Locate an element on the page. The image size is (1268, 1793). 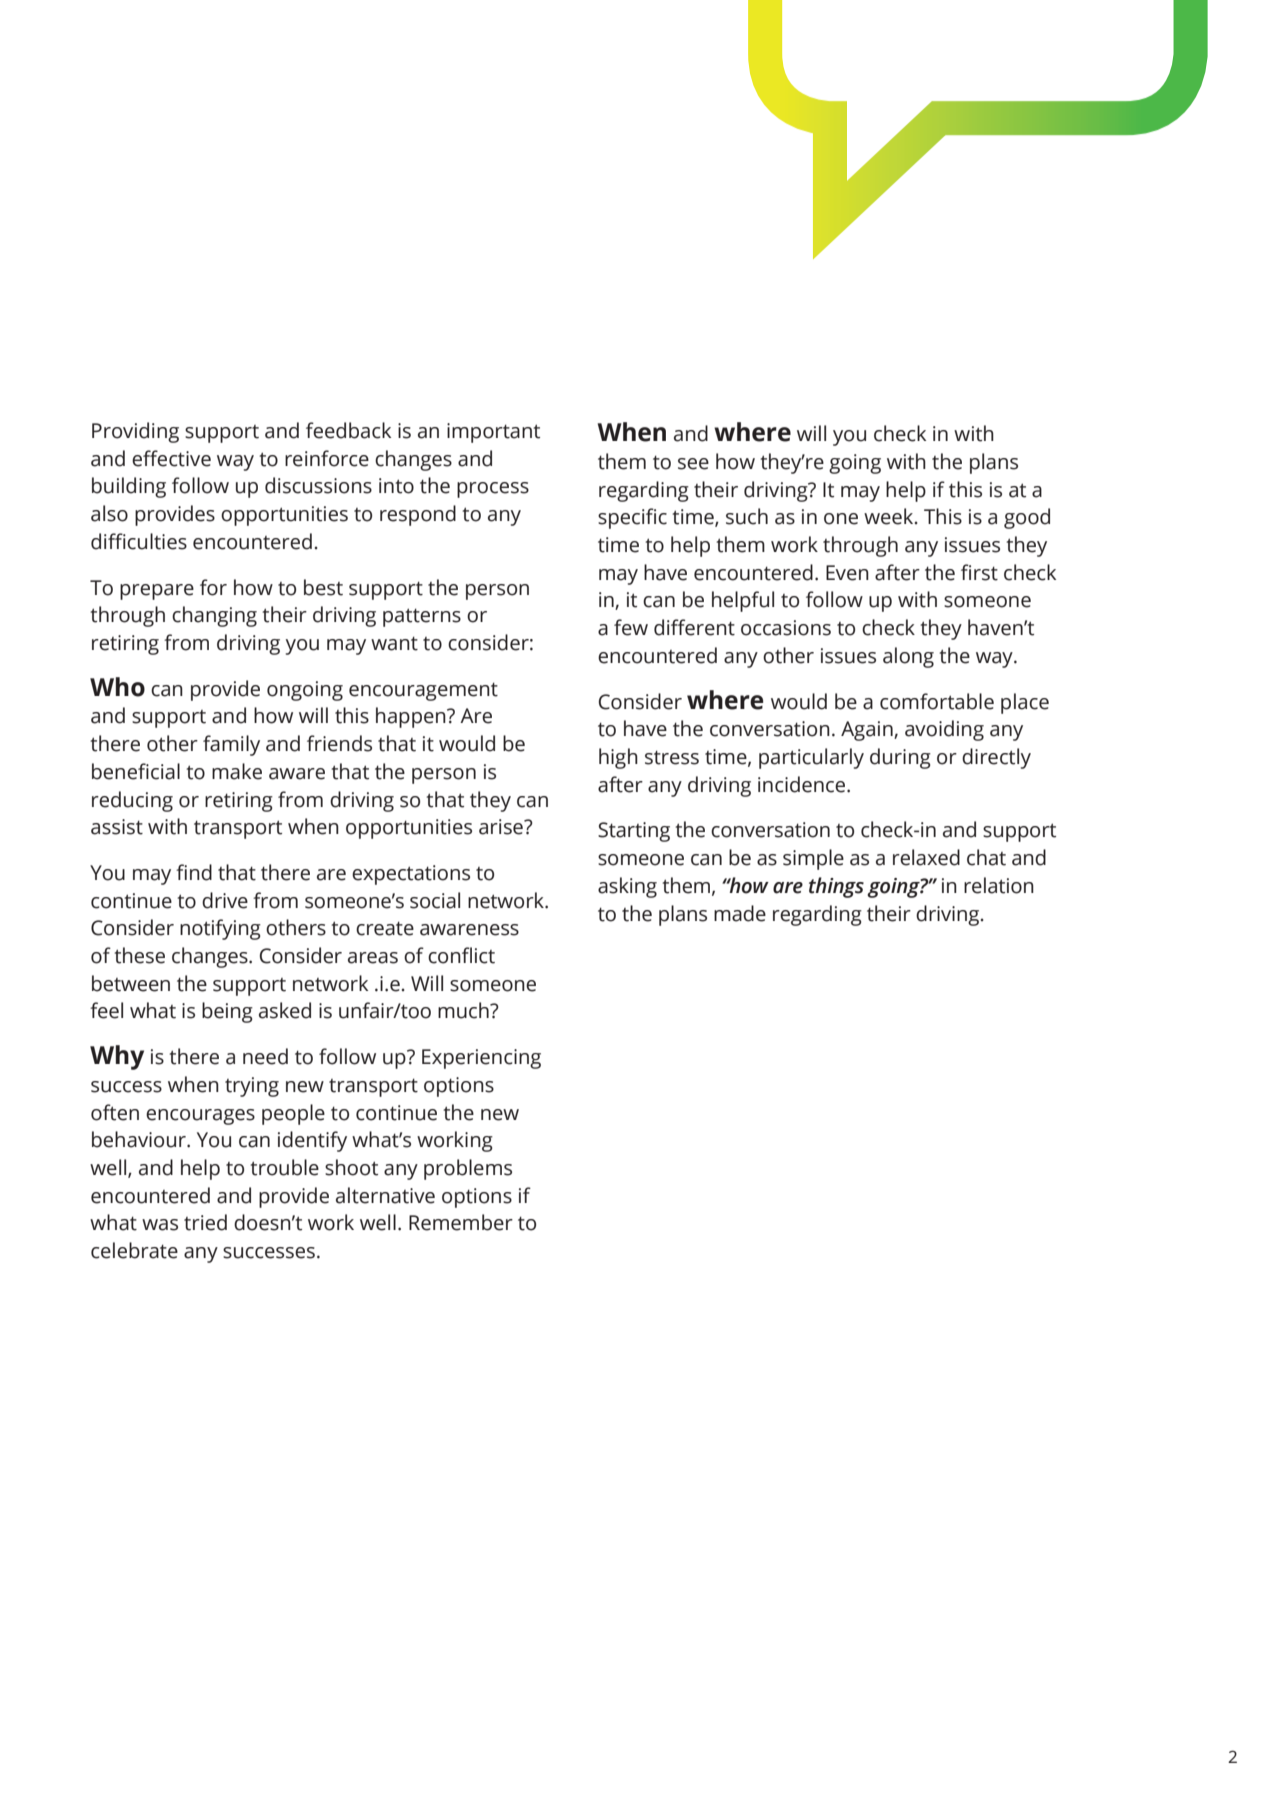
Remember is located at coordinates (461, 1222).
